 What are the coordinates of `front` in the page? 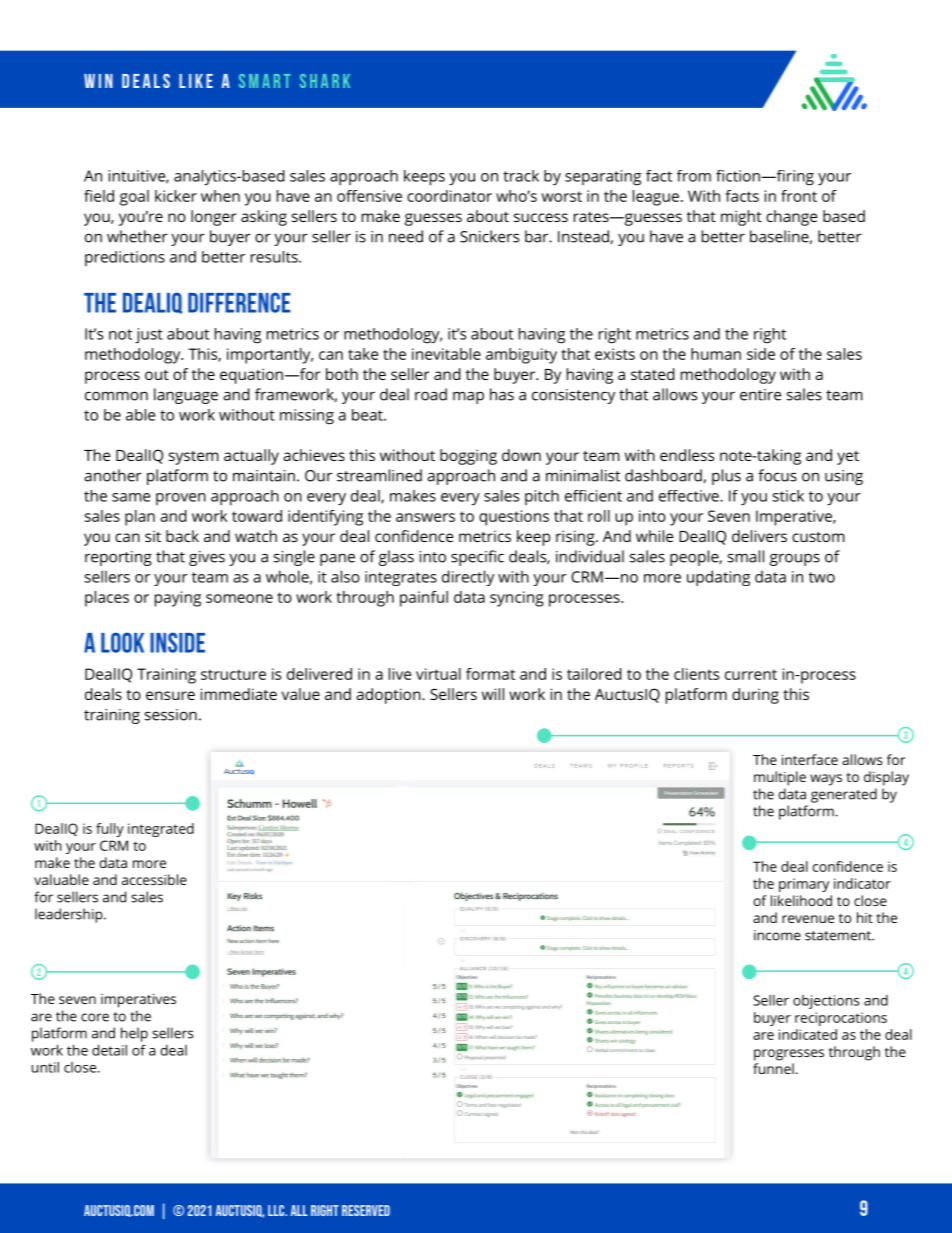 It's located at (799, 196).
